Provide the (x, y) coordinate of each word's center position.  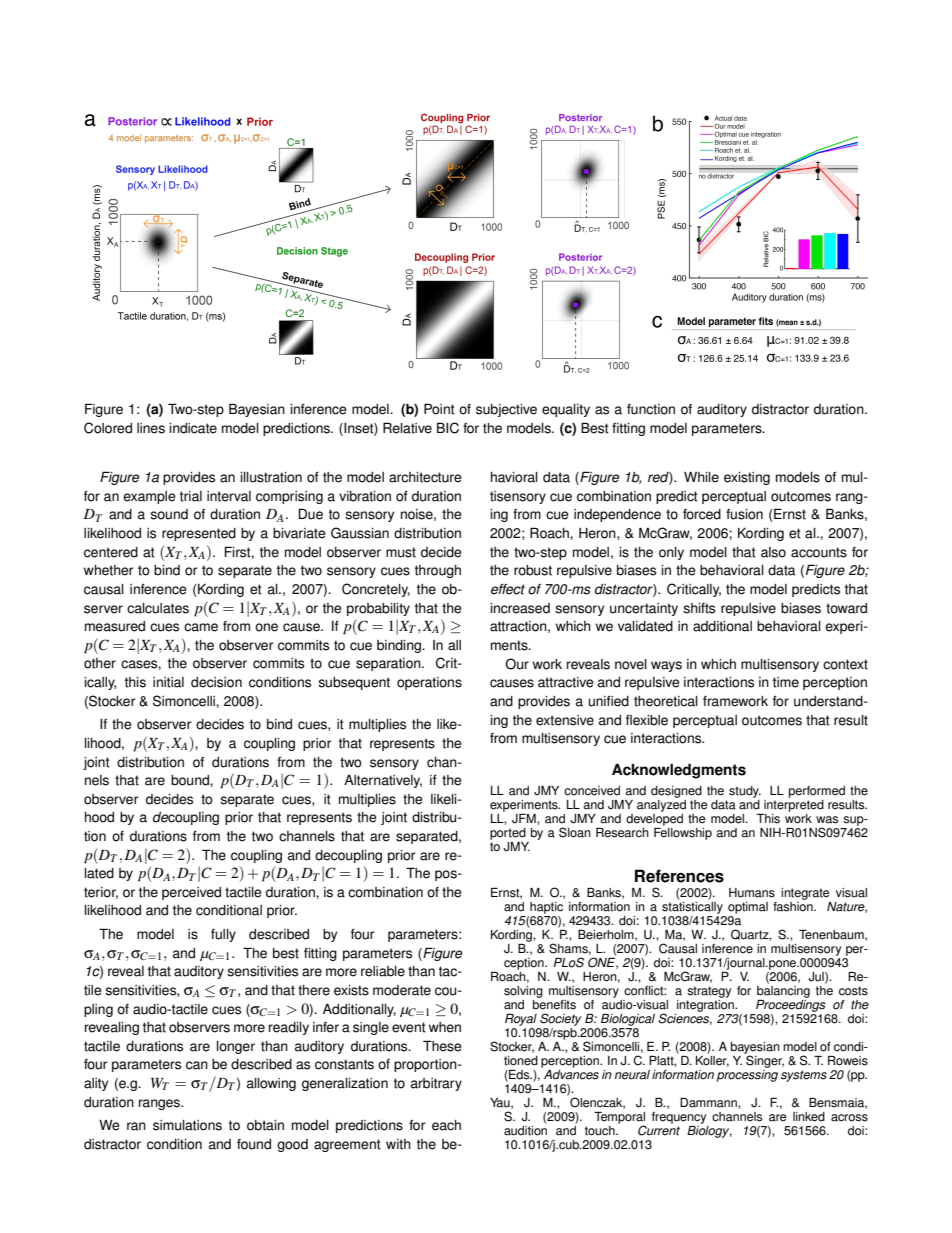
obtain (265, 1125)
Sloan (575, 832)
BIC (448, 428)
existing (747, 478)
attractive (566, 682)
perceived (191, 893)
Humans (752, 893)
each (446, 1125)
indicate (193, 428)
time (786, 682)
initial (168, 682)
